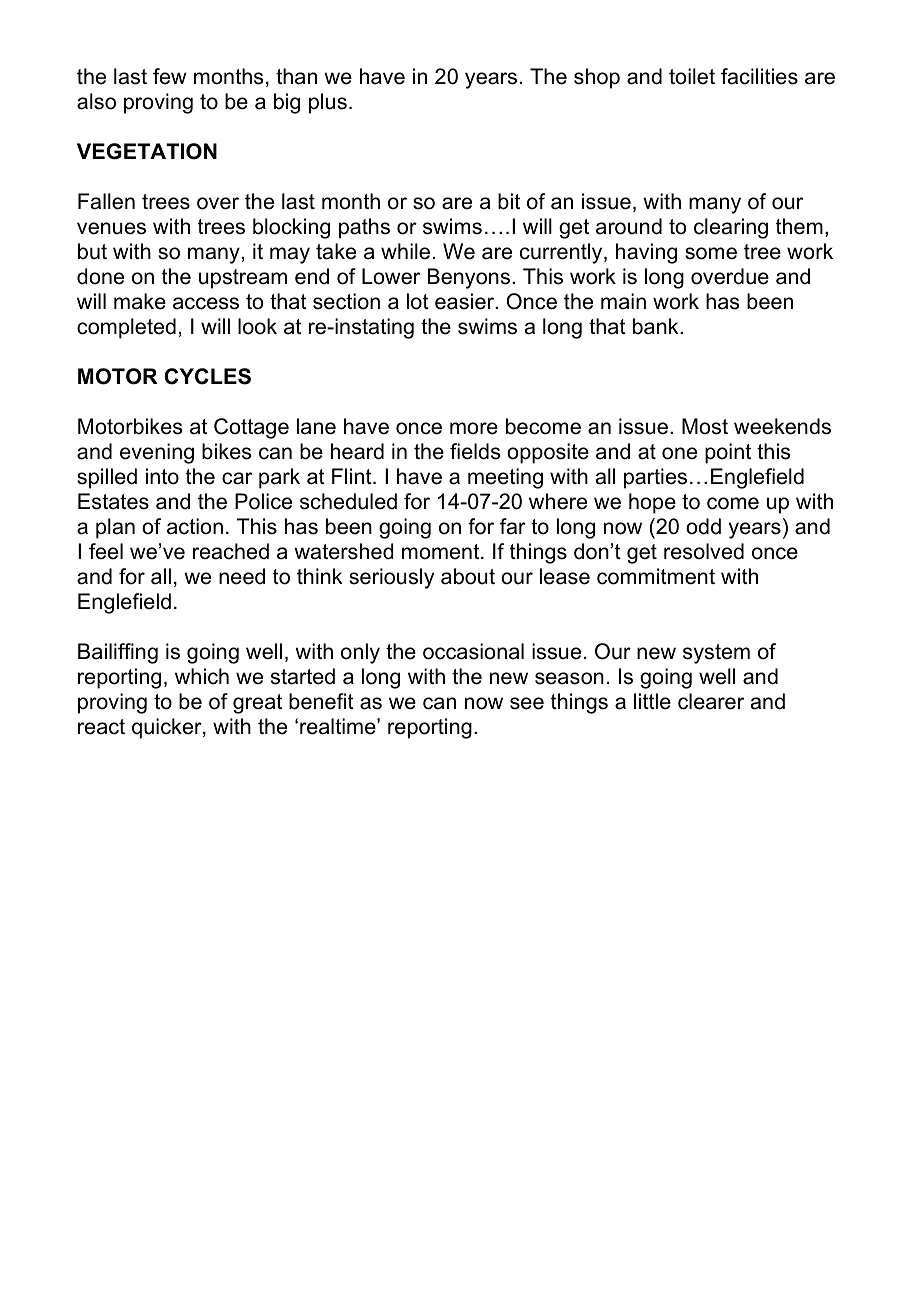 This document has width=924, height=1308. Describe the element at coordinates (704, 551) in the document. I see `resolved` at that location.
